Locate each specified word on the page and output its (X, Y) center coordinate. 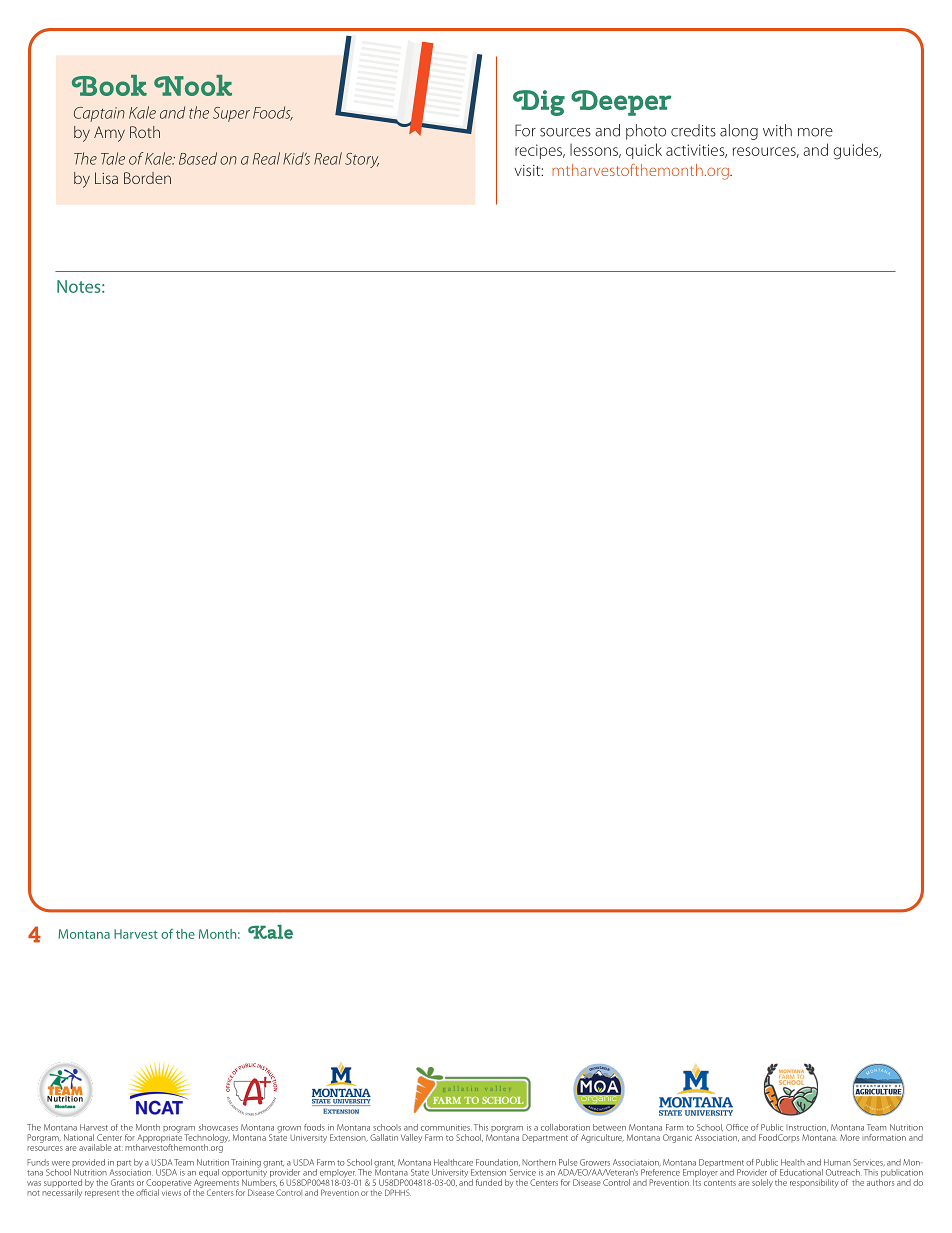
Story (362, 160)
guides (857, 151)
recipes (539, 151)
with (777, 130)
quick (644, 151)
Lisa (106, 178)
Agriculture (602, 1138)
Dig (539, 103)
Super (231, 114)
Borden (147, 178)
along (739, 132)
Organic (677, 1138)
